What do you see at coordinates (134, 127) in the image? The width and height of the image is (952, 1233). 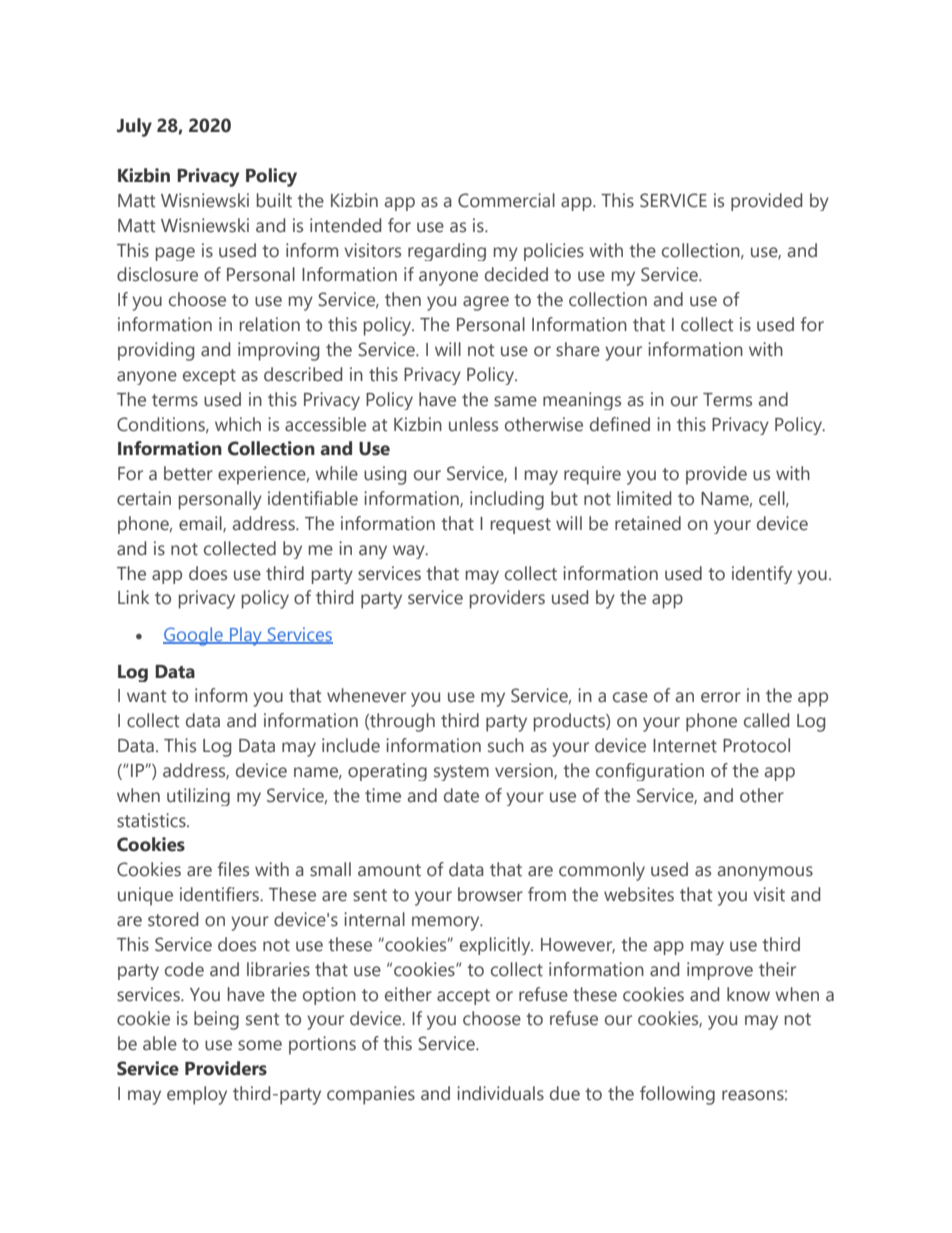 I see `July` at bounding box center [134, 127].
